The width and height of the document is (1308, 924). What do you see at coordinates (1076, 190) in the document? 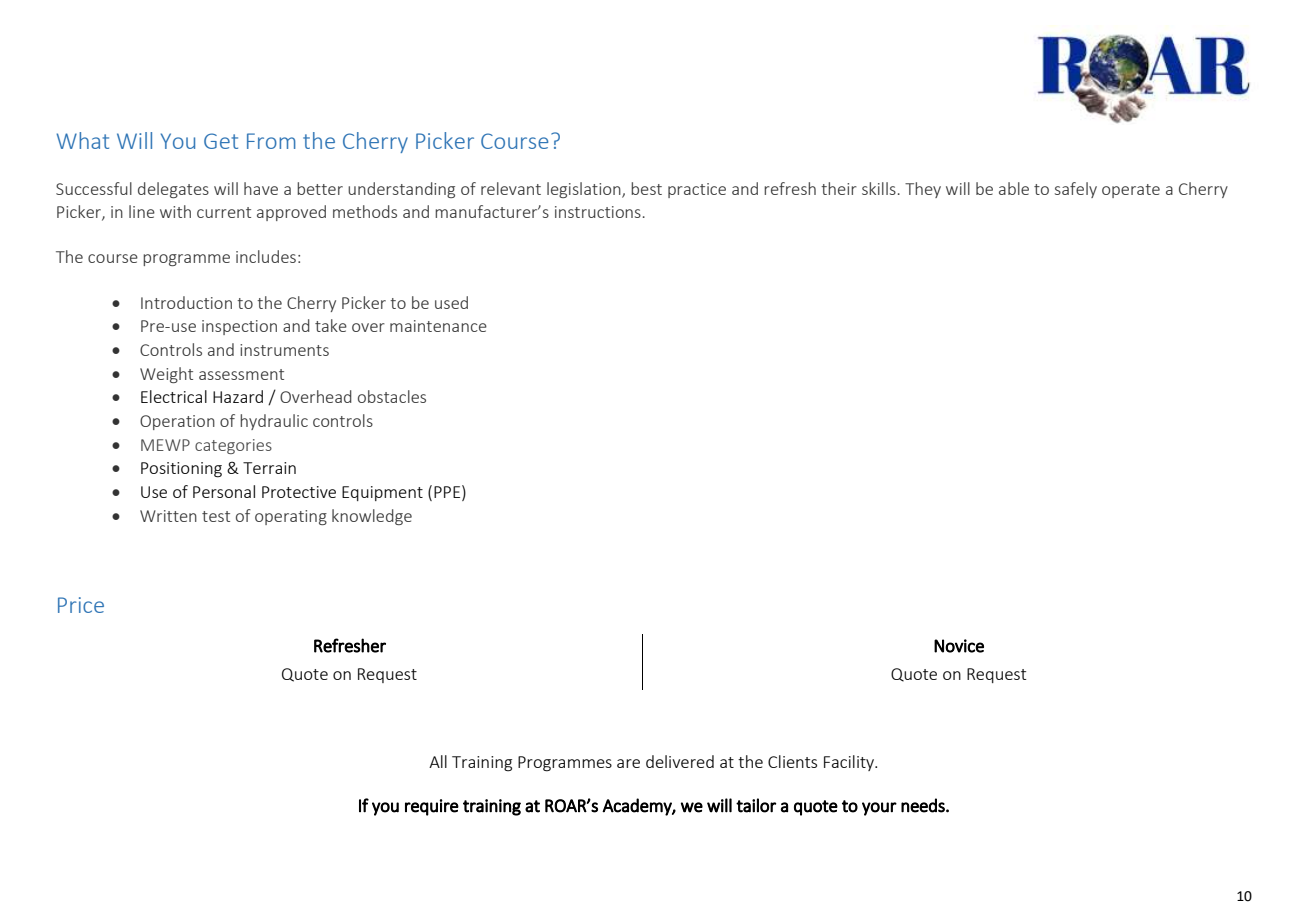
I see `safely` at bounding box center [1076, 190].
